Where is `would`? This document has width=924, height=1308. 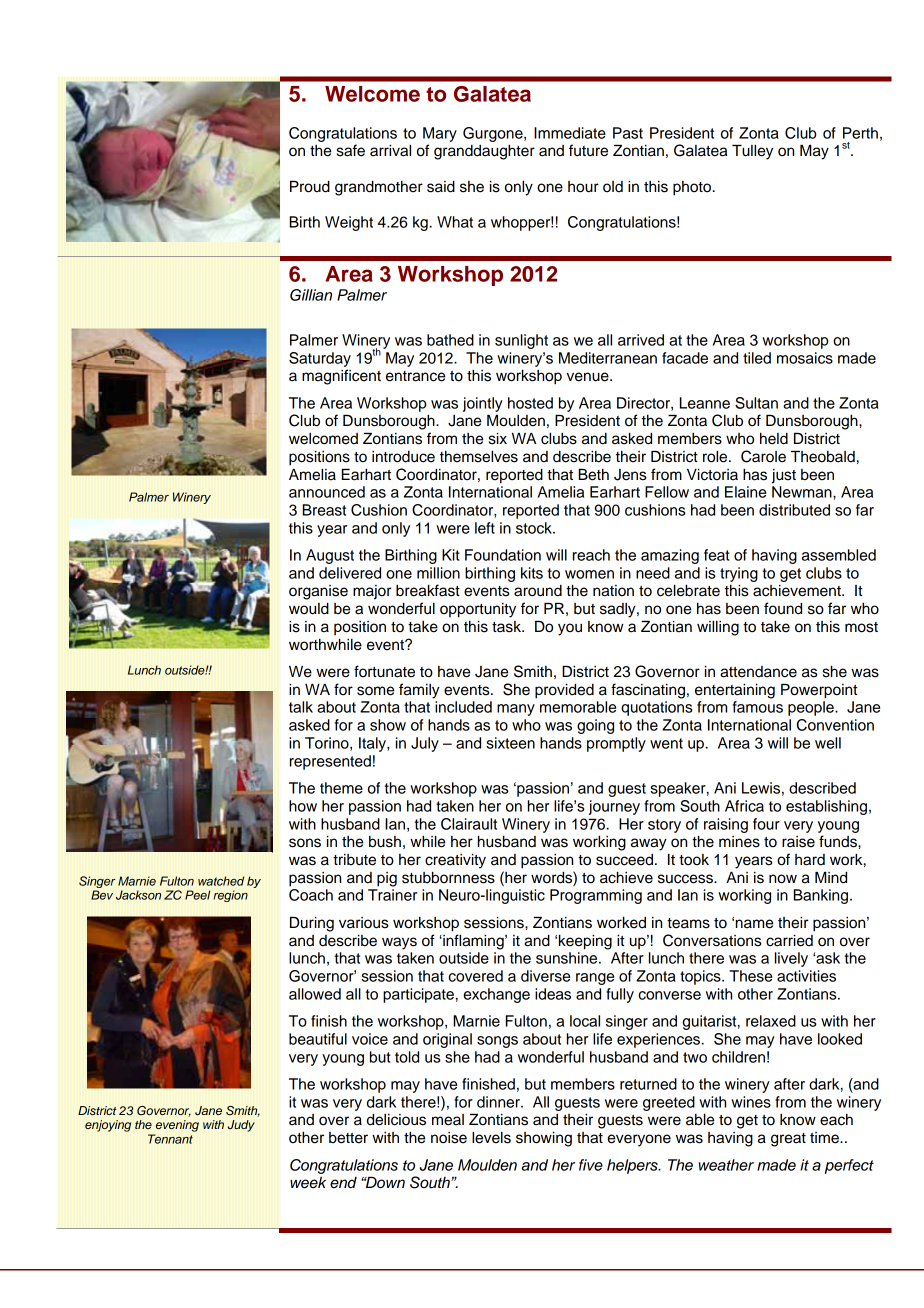 would is located at coordinates (309, 608).
